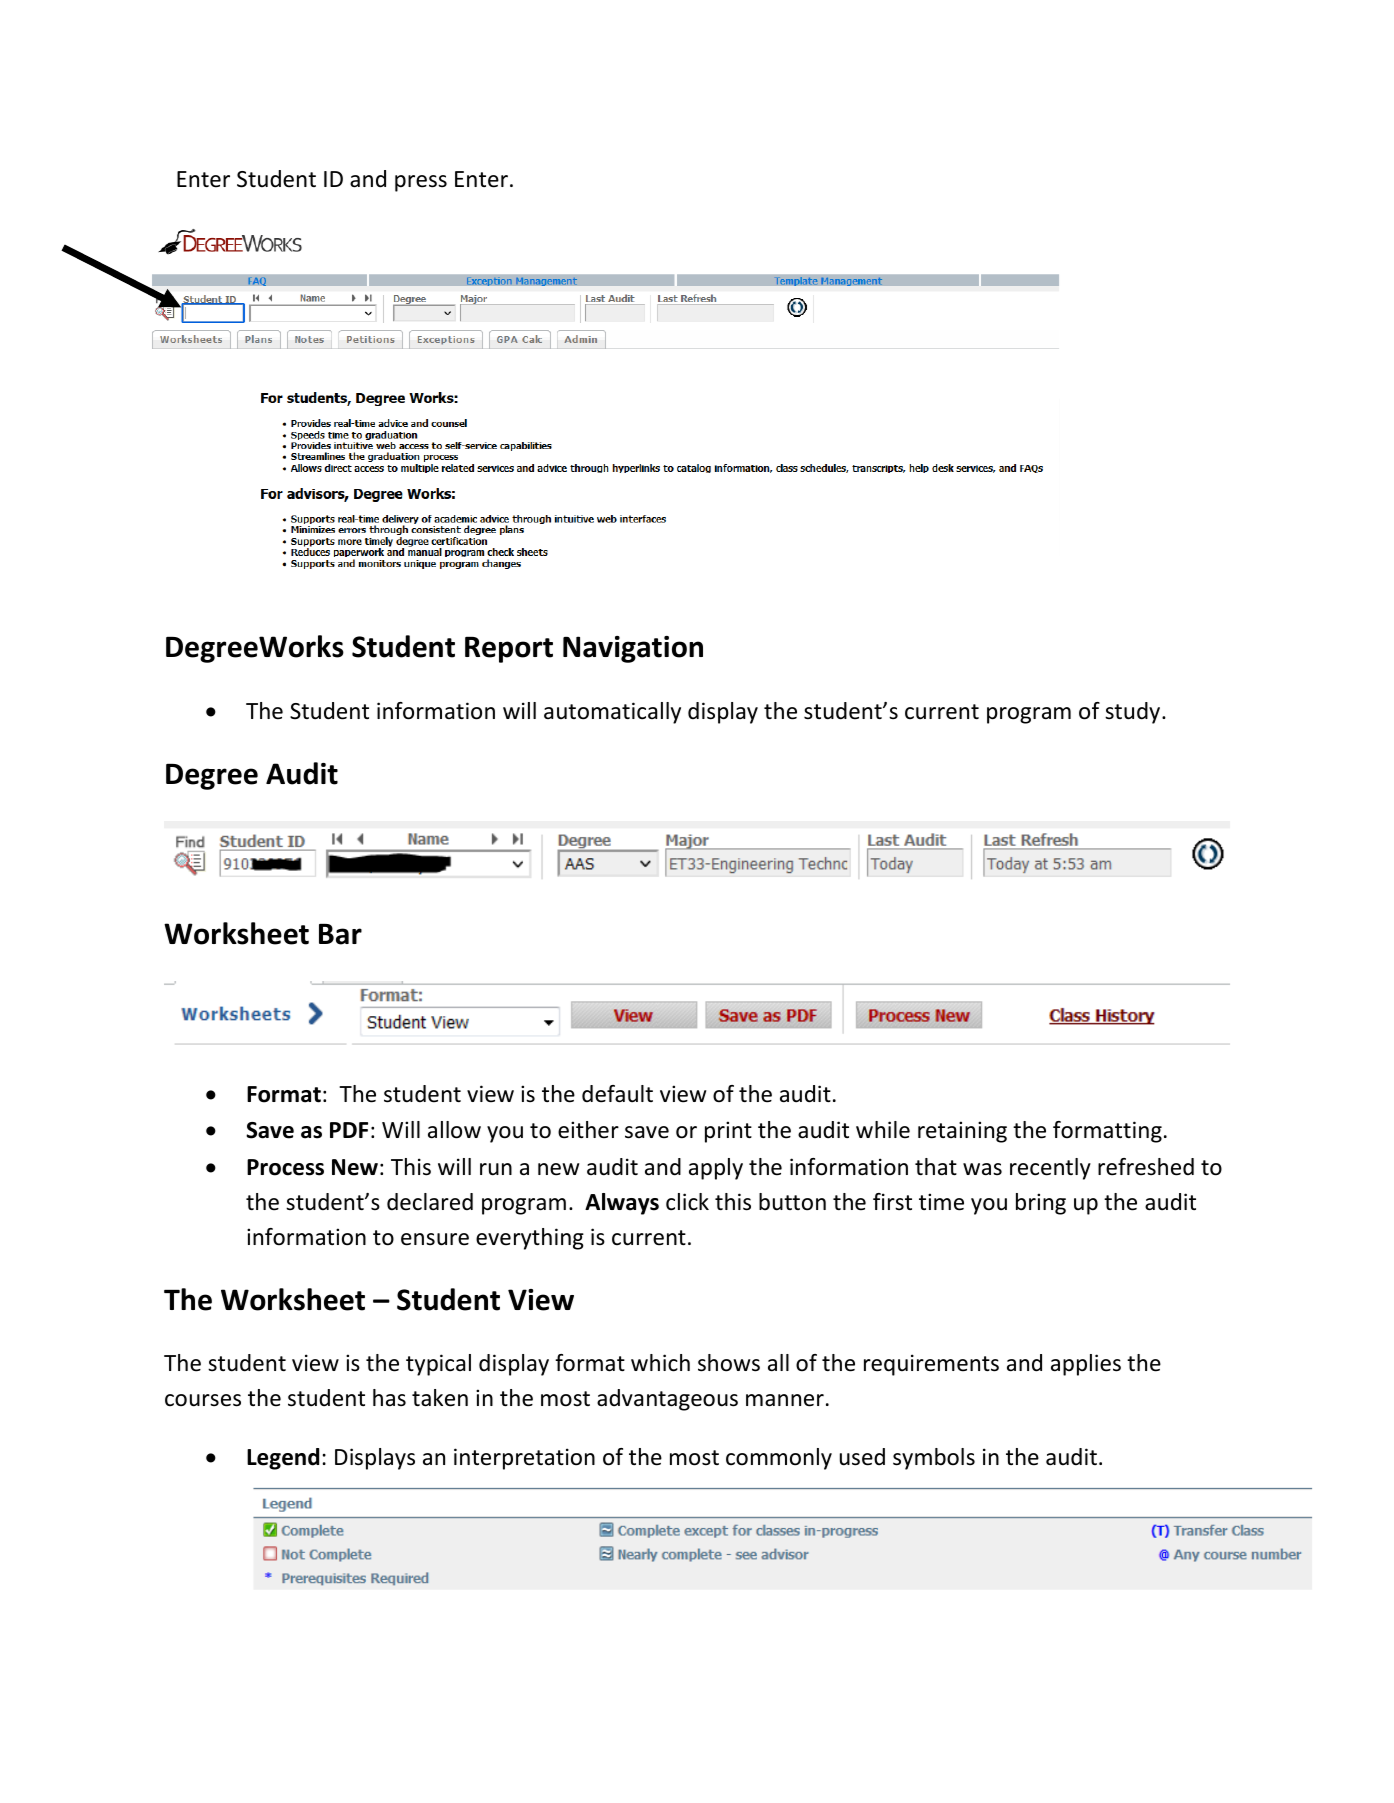  What do you see at coordinates (633, 649) in the image?
I see `Navigation` at bounding box center [633, 649].
